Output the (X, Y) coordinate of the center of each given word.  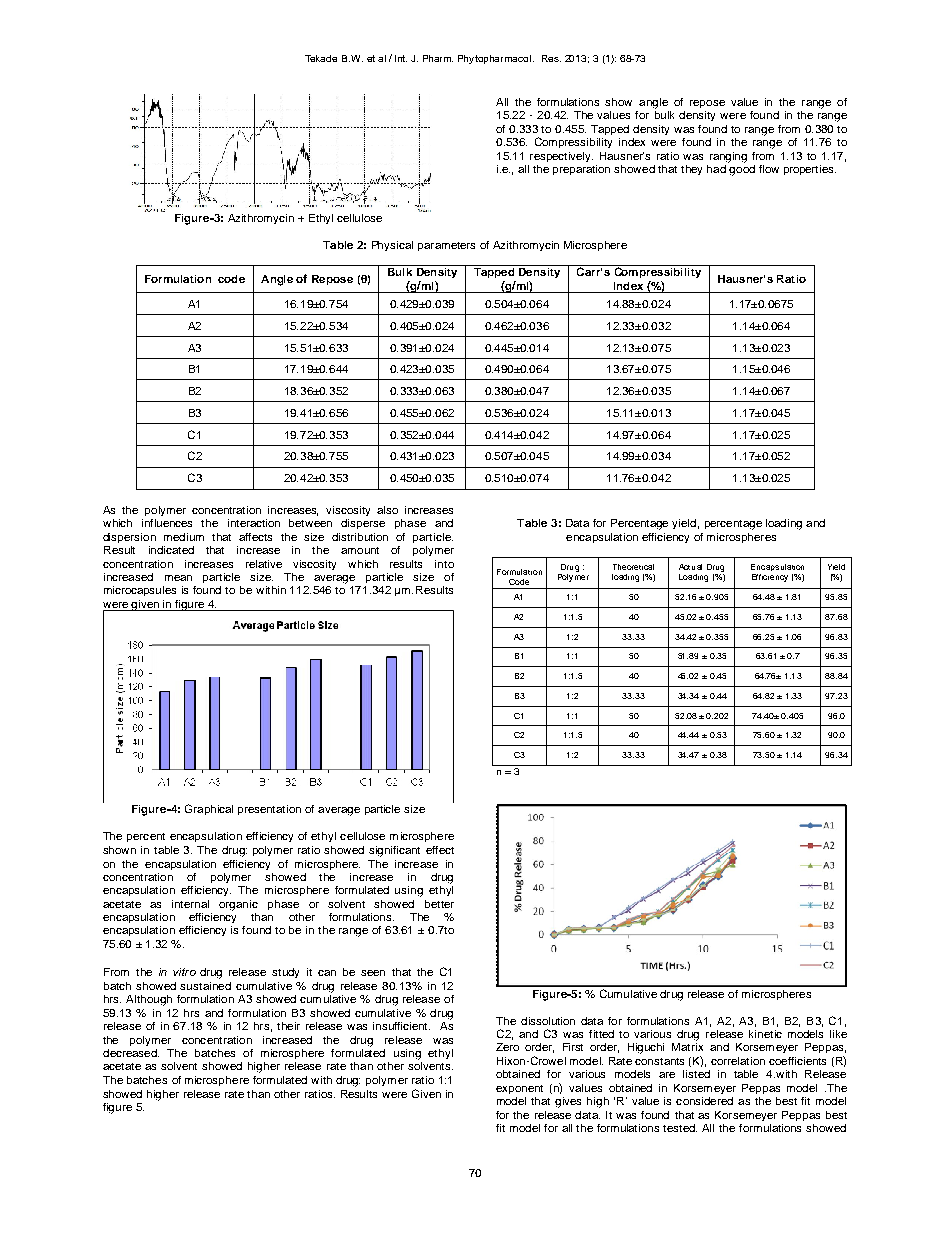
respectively (561, 157)
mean (178, 578)
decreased (131, 1053)
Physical (392, 246)
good (741, 169)
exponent (519, 1089)
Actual (690, 567)
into (444, 564)
